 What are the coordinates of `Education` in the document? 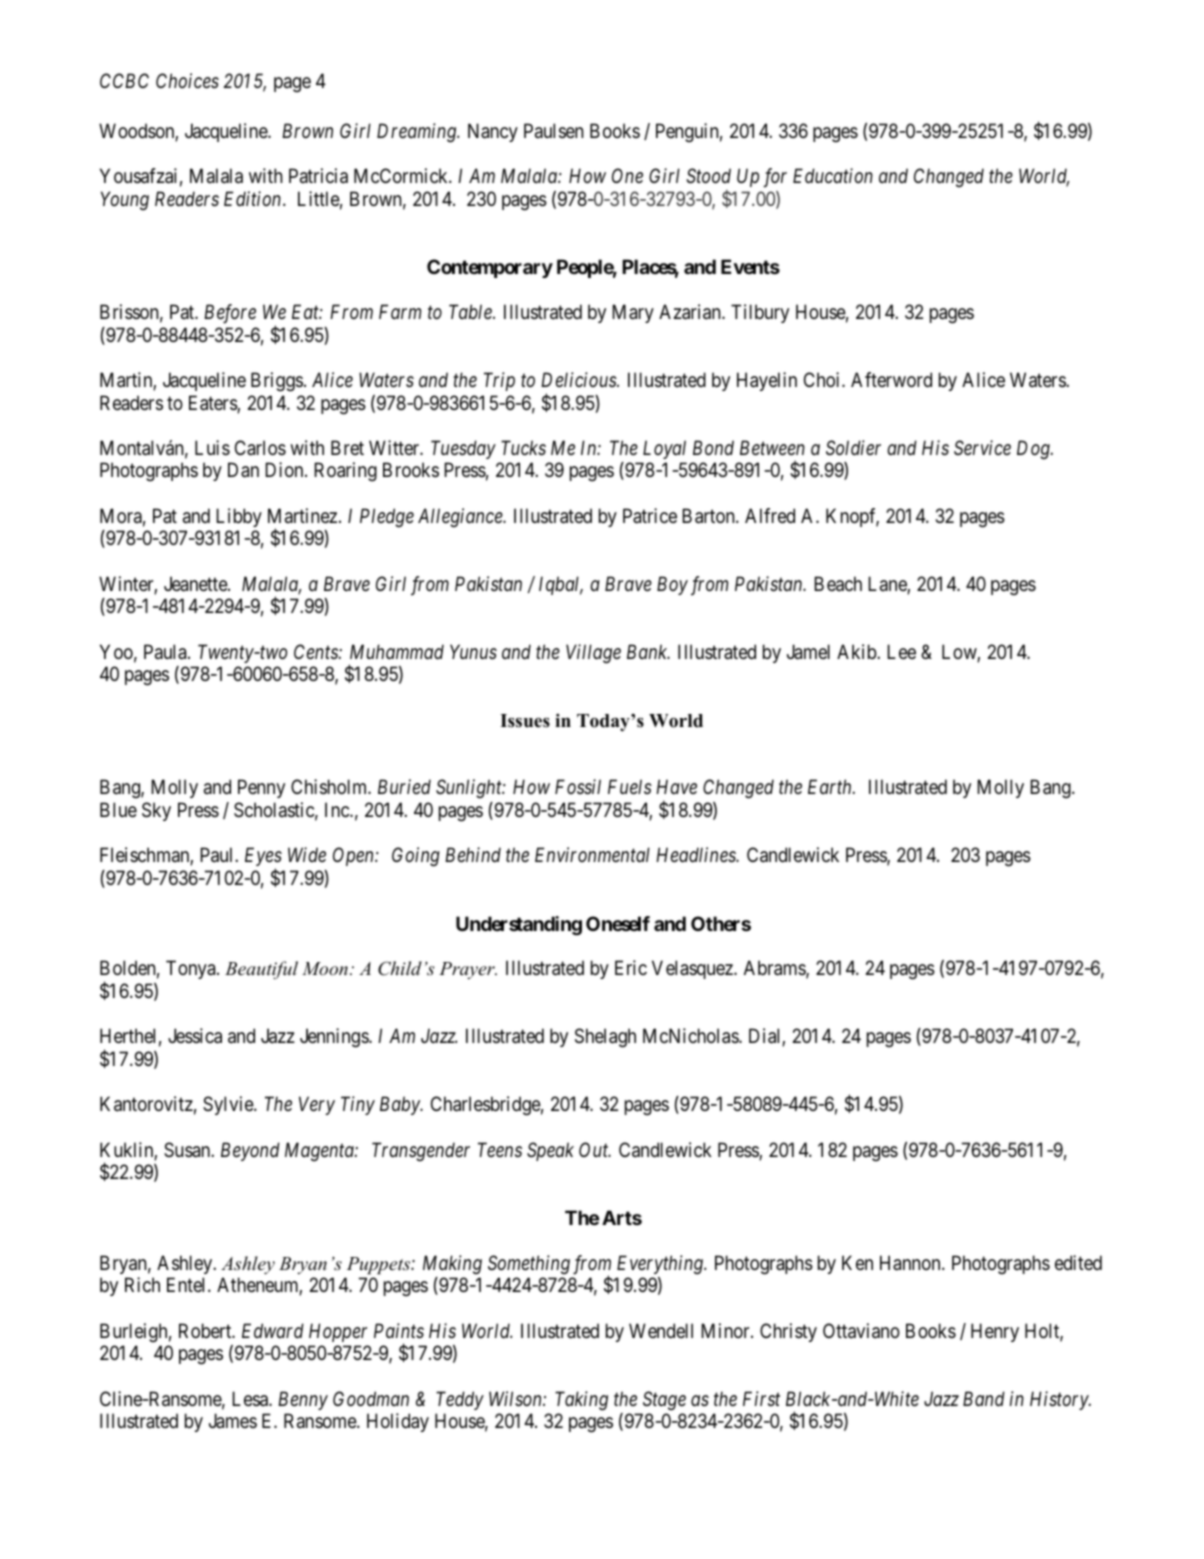 It's located at (833, 175).
